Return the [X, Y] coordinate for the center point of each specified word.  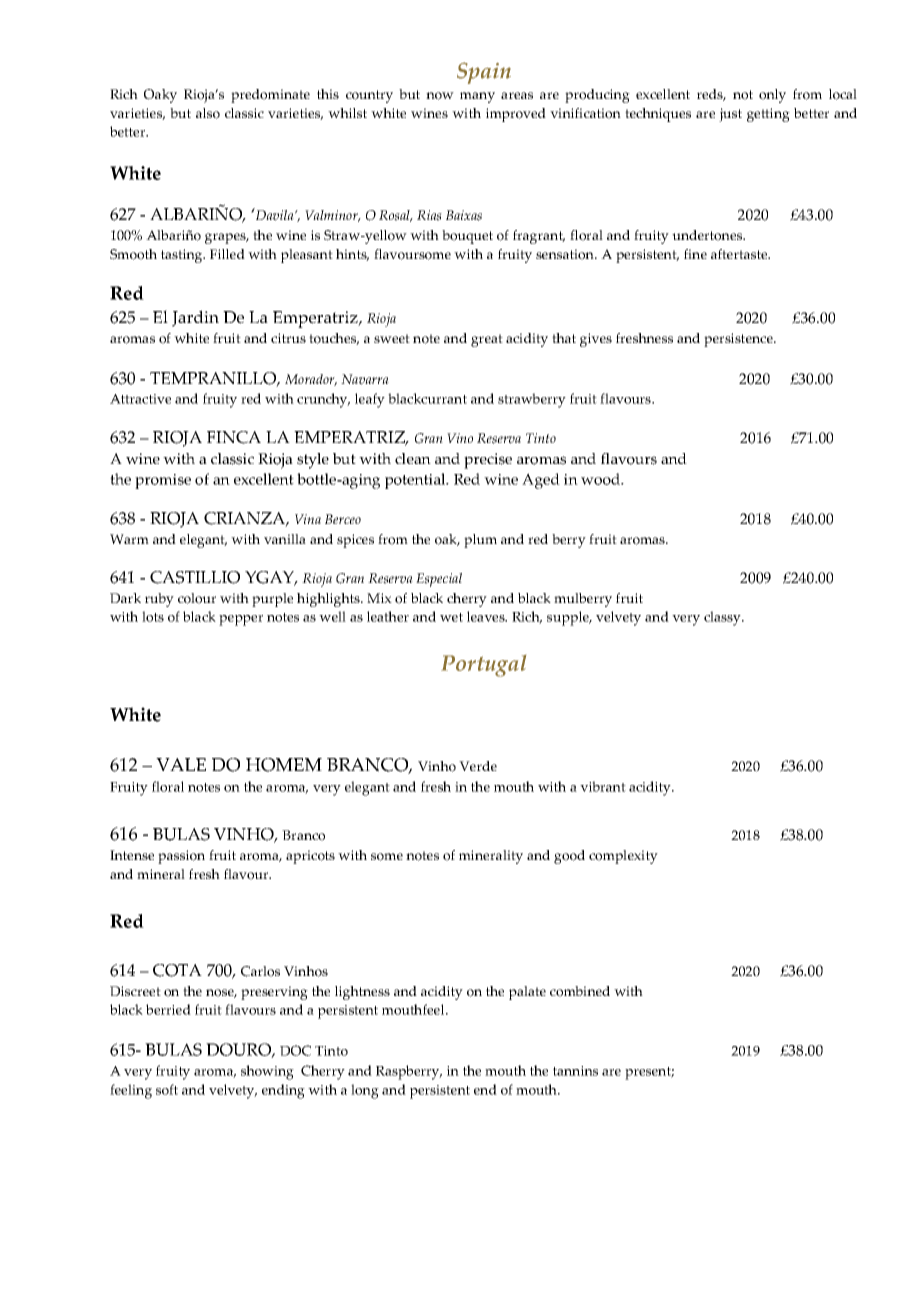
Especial [439, 580]
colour [197, 598]
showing [267, 1072]
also [208, 113]
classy [723, 618]
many [477, 97]
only [772, 96]
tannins [575, 1071]
